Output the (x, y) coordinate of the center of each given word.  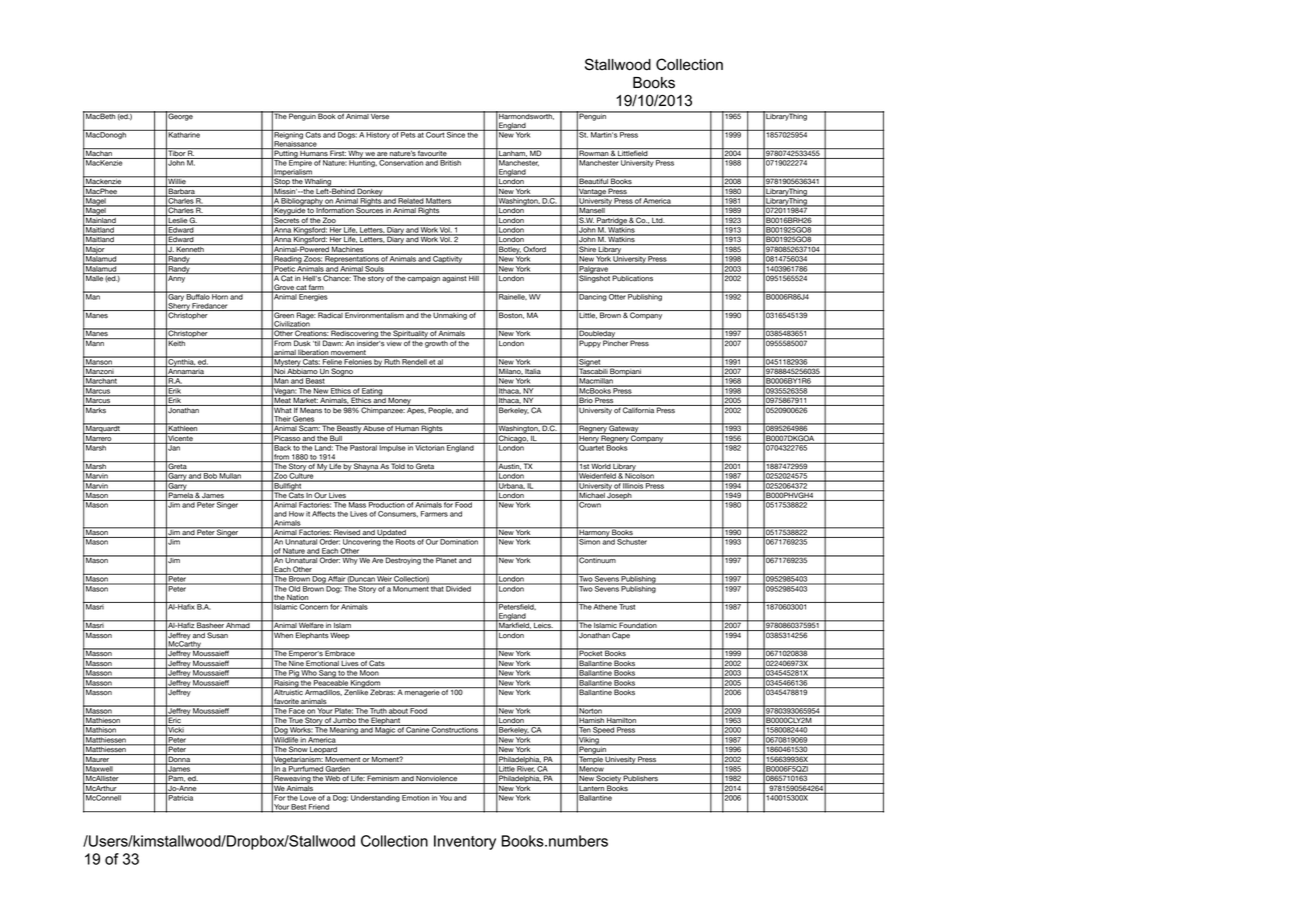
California (638, 409)
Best (299, 808)
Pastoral (364, 447)
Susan (218, 634)
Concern (314, 606)
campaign (424, 278)
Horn (220, 296)
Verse (380, 116)
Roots (405, 541)
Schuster (632, 541)
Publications (633, 277)
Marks (96, 409)
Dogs (347, 134)
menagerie (422, 692)
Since (456, 134)
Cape (621, 635)
